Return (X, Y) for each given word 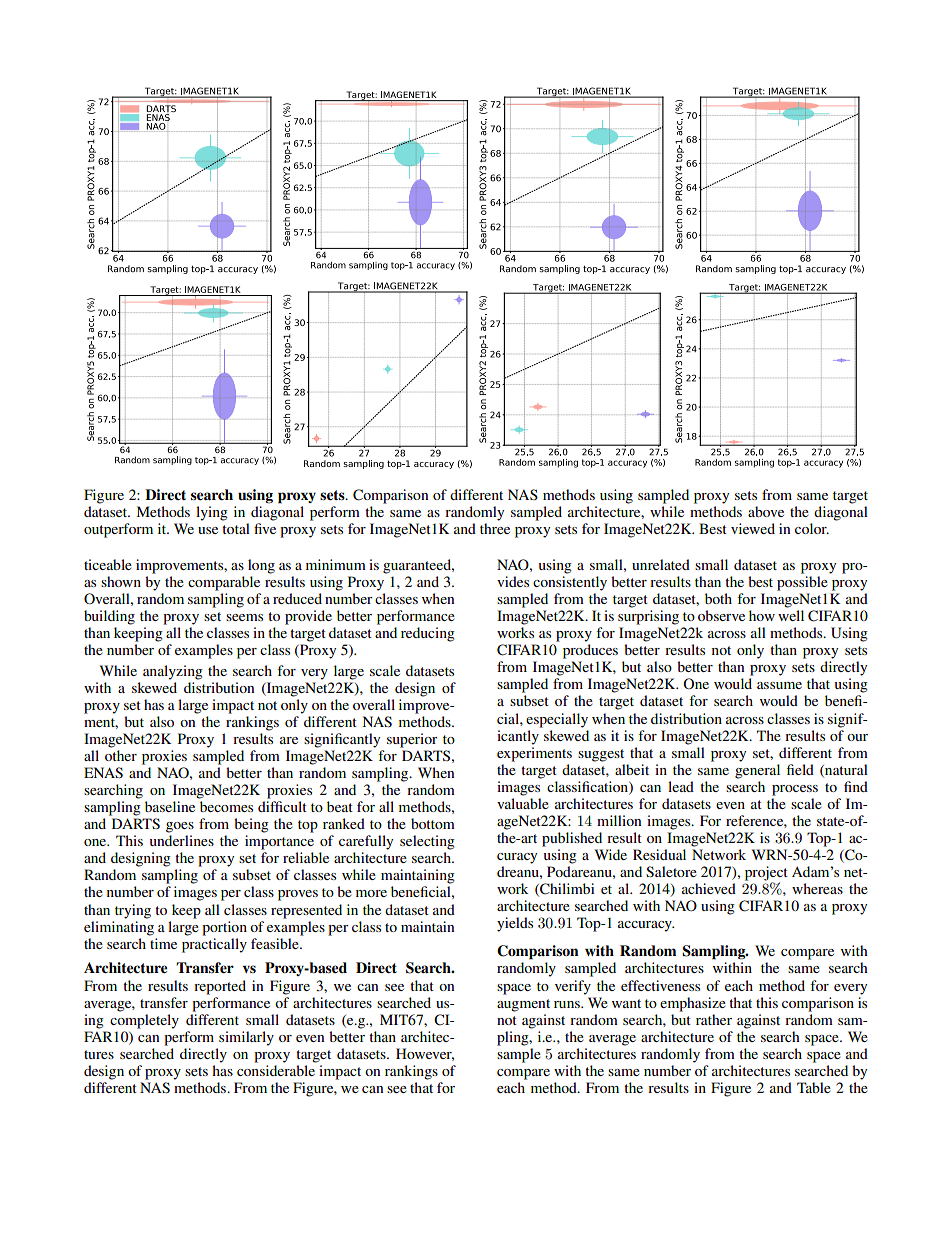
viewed (753, 528)
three (495, 528)
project (766, 874)
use (208, 530)
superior (412, 740)
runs (568, 1004)
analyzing (173, 672)
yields (515, 924)
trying (133, 911)
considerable (276, 1070)
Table (814, 1087)
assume (779, 685)
